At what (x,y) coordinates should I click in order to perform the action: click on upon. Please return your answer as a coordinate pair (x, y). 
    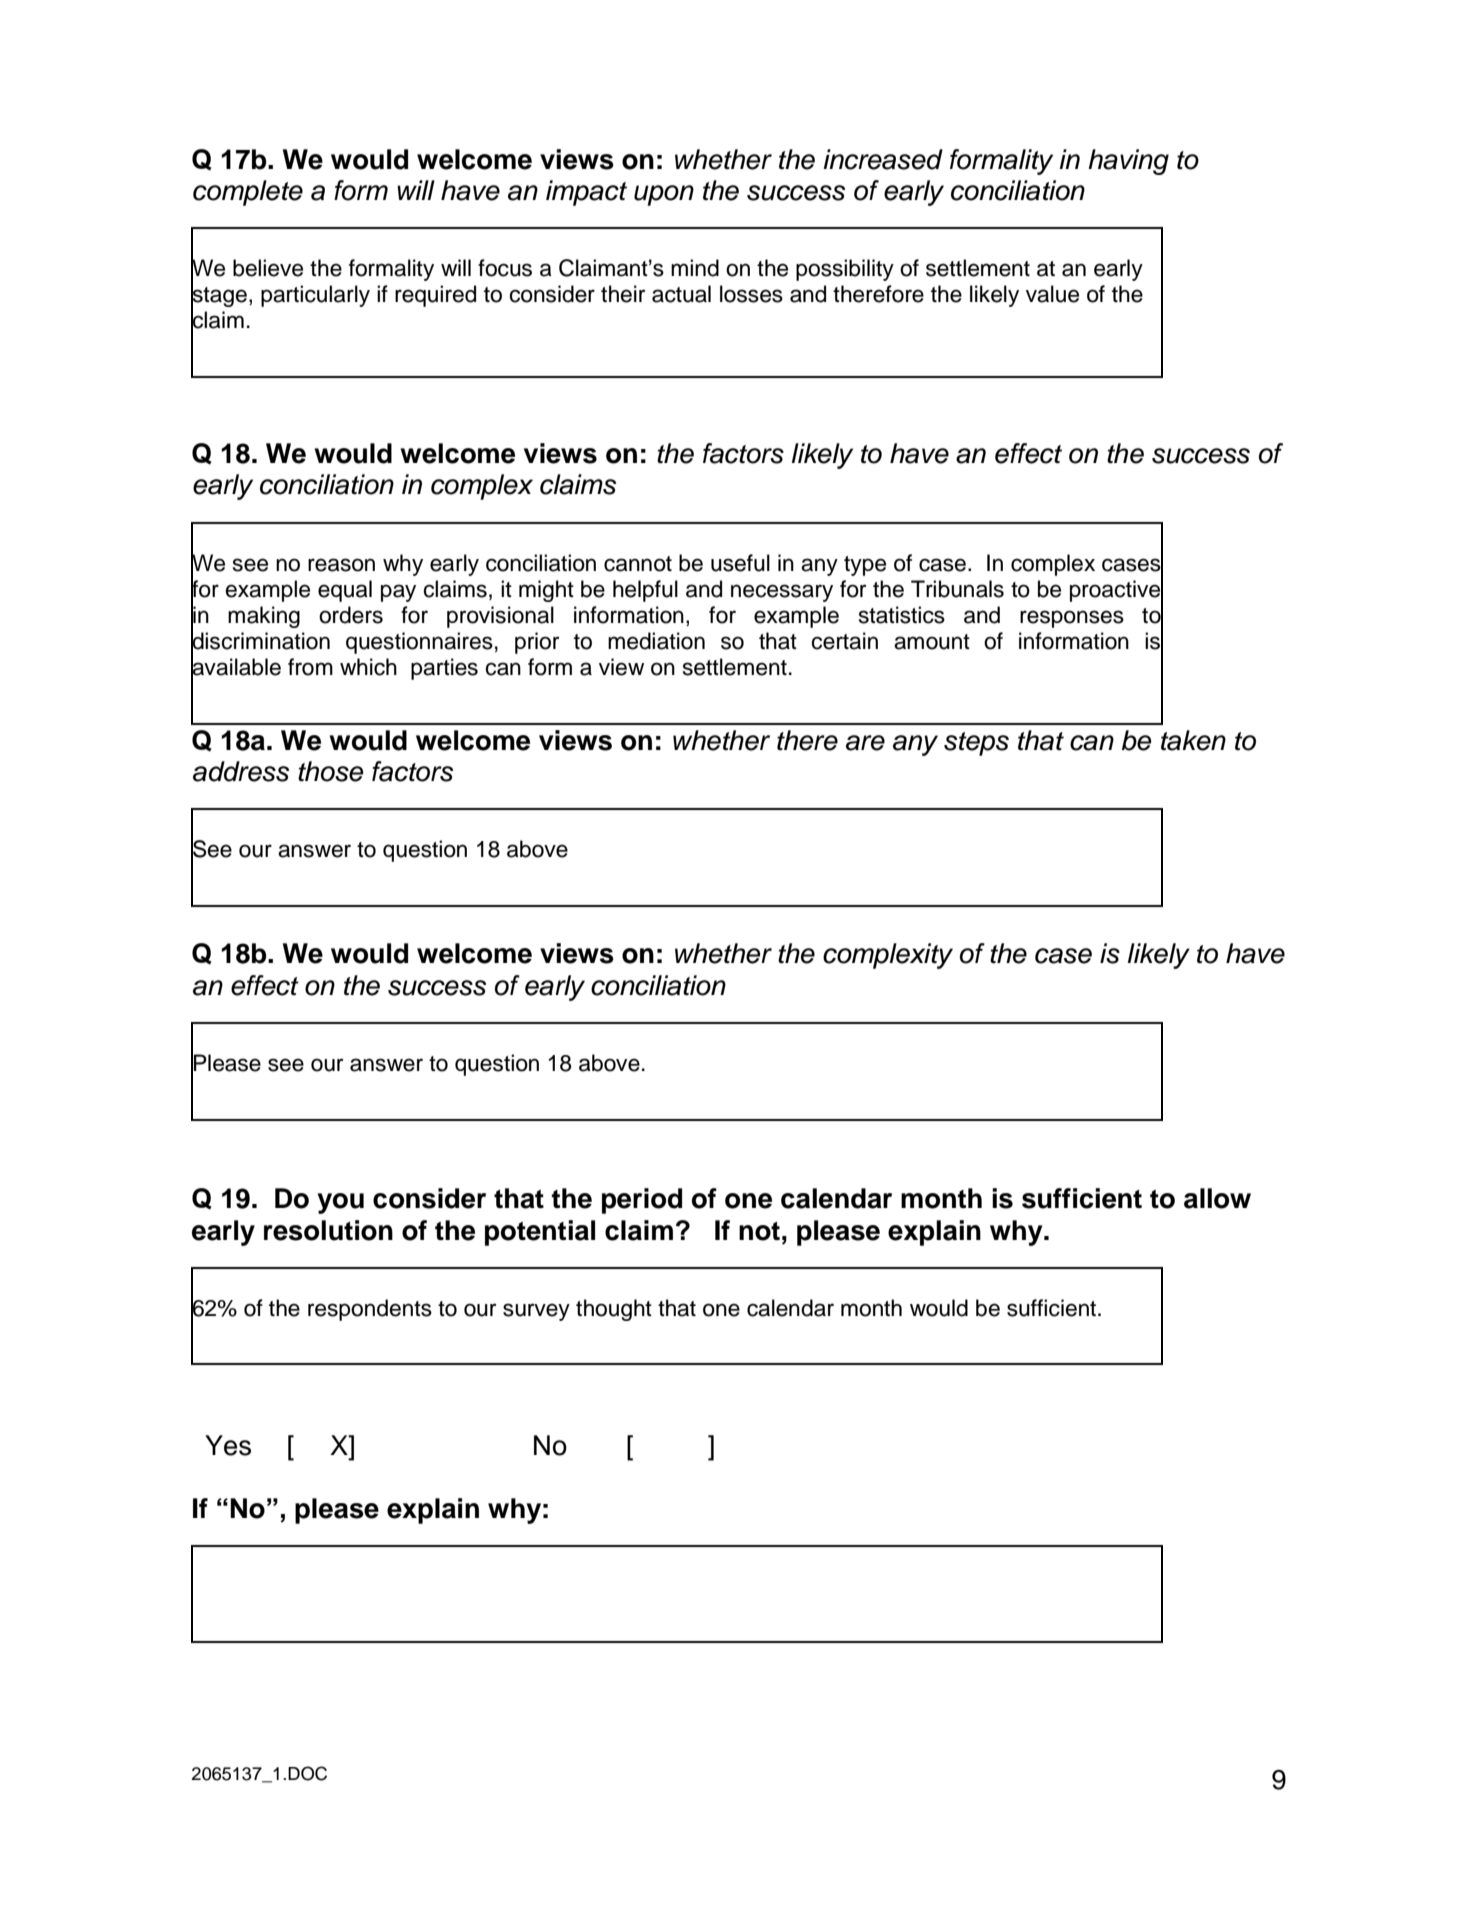
    Looking at the image, I should click on (664, 195).
